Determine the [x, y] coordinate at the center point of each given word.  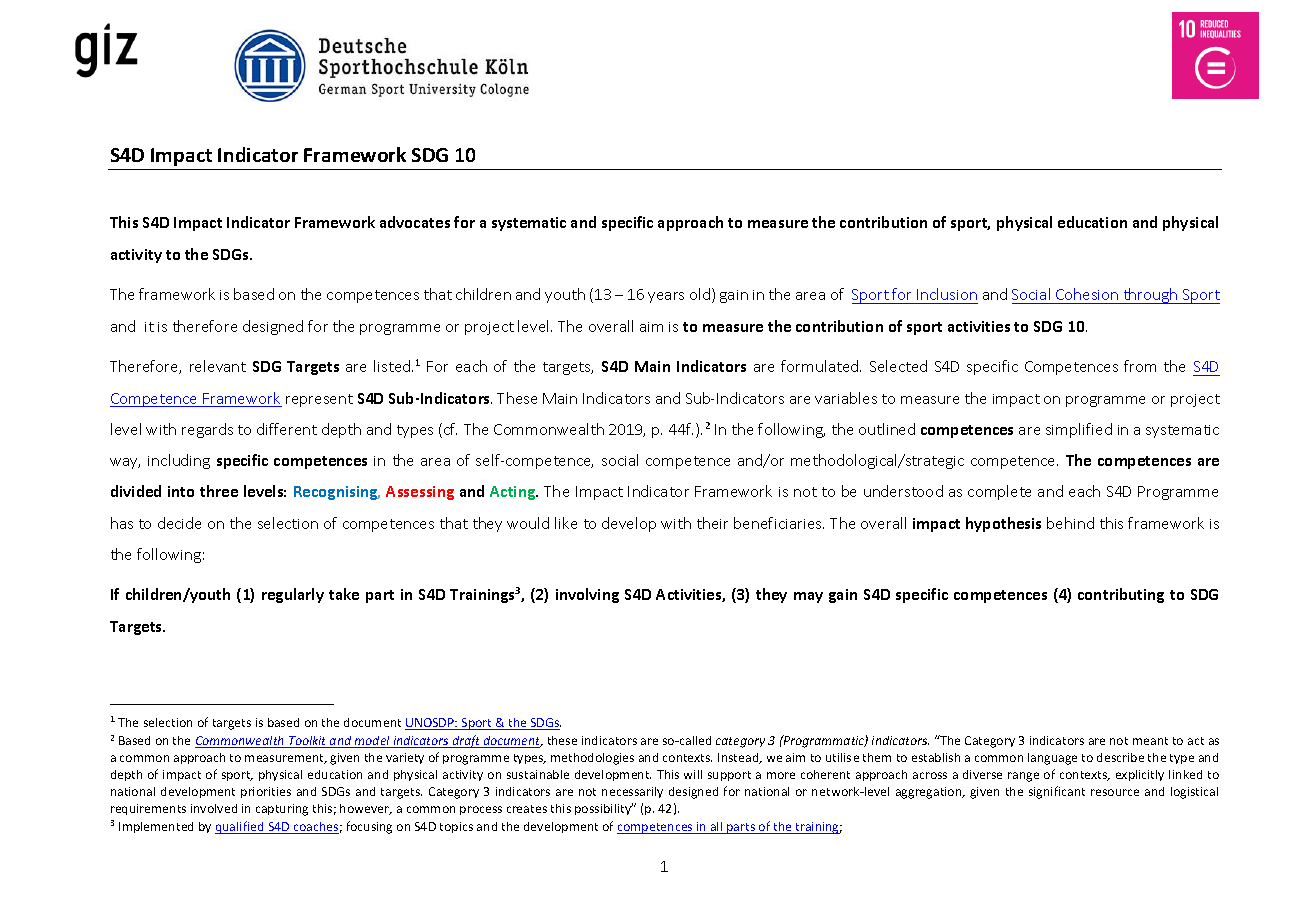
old [700, 294]
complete [999, 492]
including [179, 461]
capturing [282, 810]
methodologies [592, 759]
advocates [415, 222]
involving [587, 595]
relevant [218, 366]
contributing [1121, 595]
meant [1150, 741]
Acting [514, 493]
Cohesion [1087, 294]
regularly [293, 595]
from [1140, 366]
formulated [821, 366]
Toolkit [308, 742]
